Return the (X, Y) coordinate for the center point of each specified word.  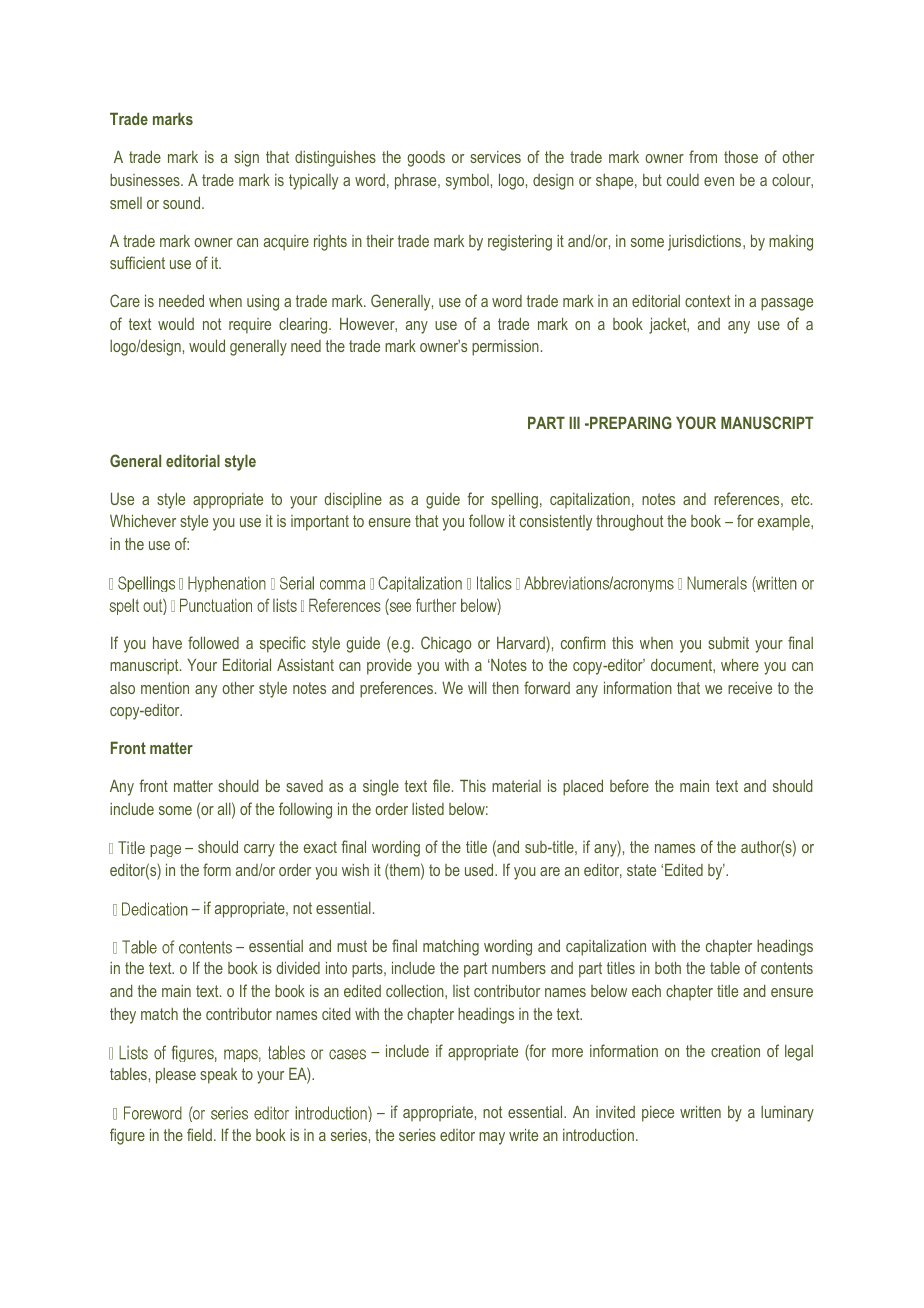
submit (728, 643)
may (492, 1138)
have (167, 642)
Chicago (446, 644)
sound (183, 202)
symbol (467, 181)
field (199, 1134)
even (719, 181)
